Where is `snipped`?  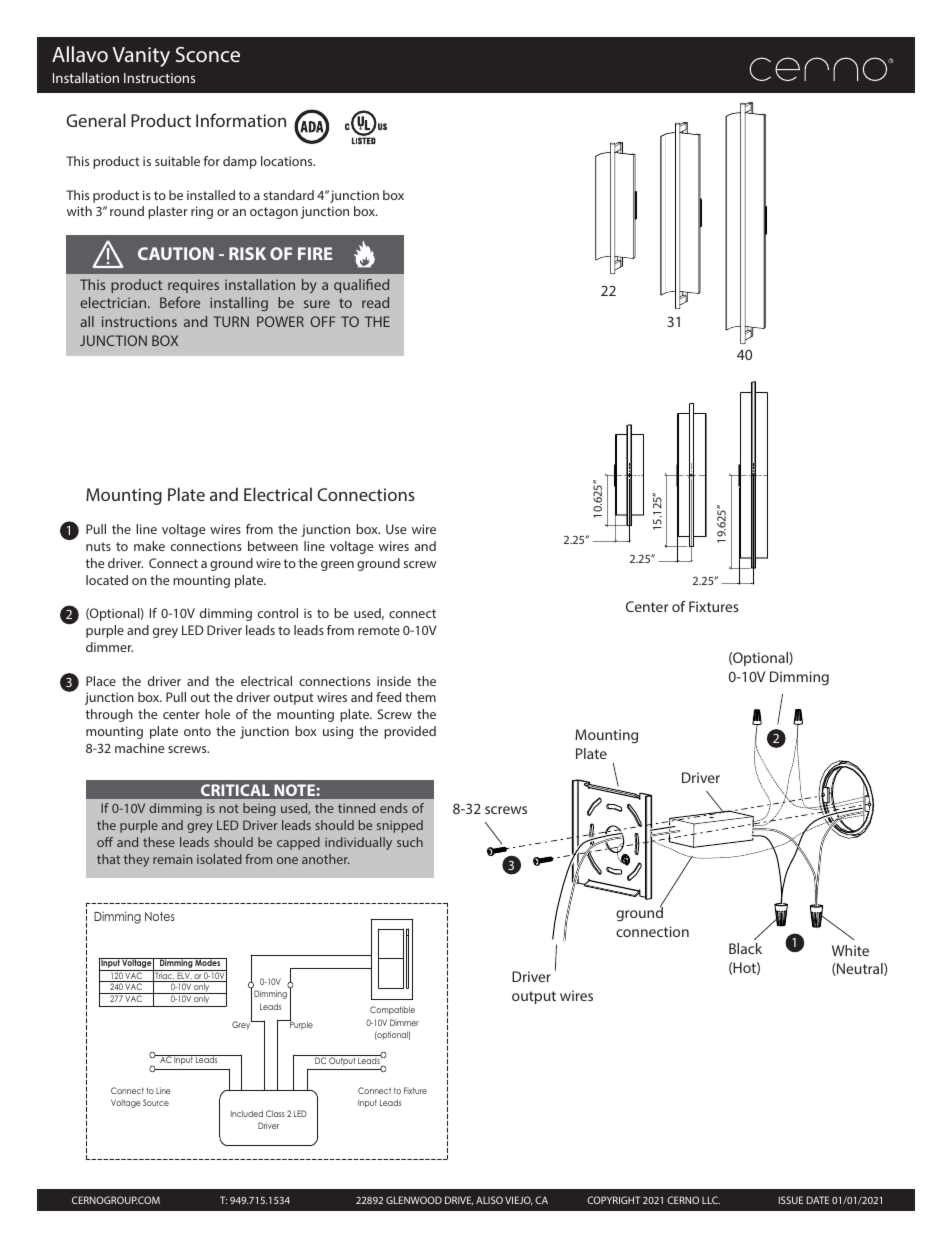
snipped is located at coordinates (400, 826).
